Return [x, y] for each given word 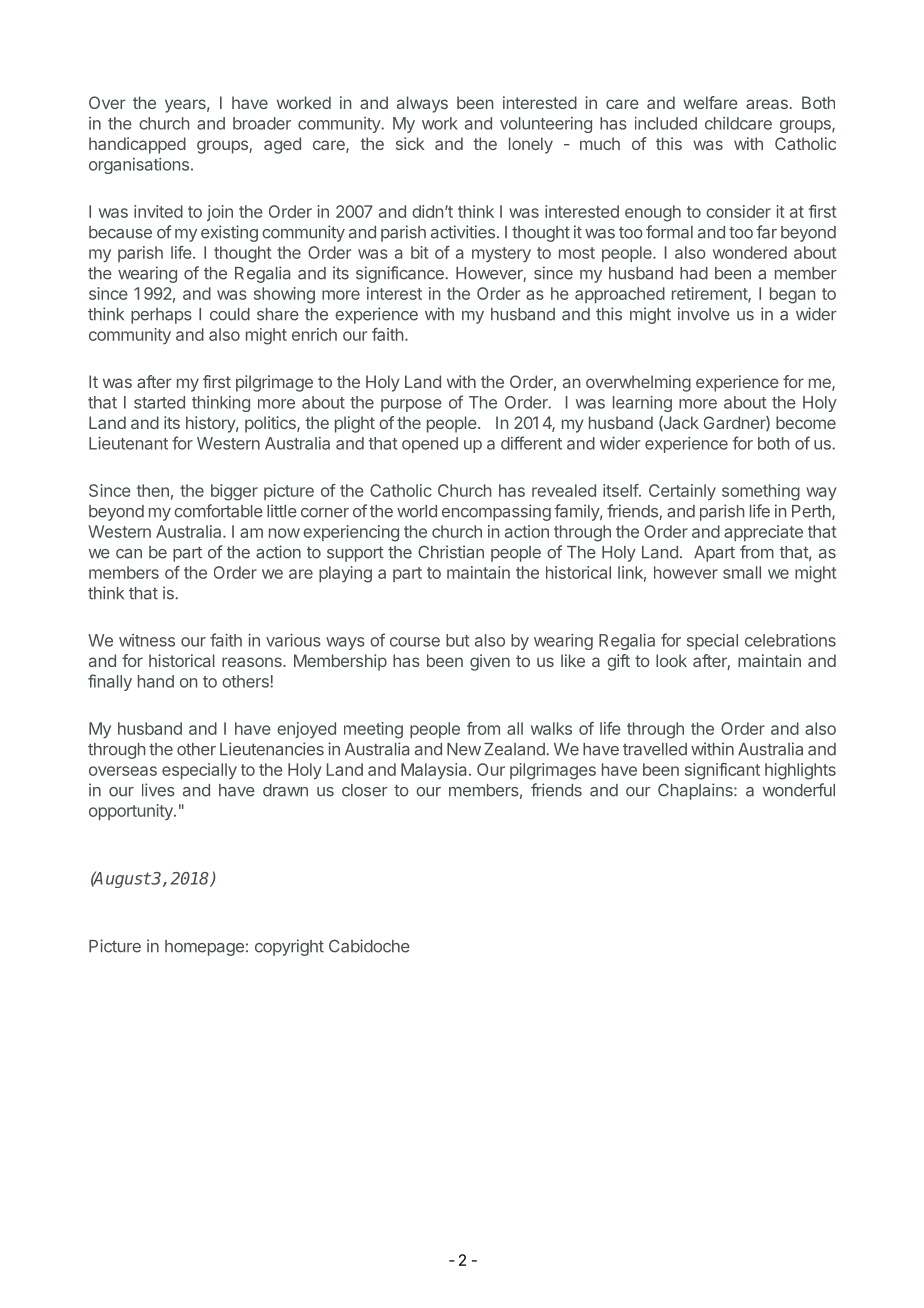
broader [262, 123]
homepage [204, 948]
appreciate [763, 533]
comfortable [218, 511]
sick [410, 143]
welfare [710, 102]
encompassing [496, 512]
